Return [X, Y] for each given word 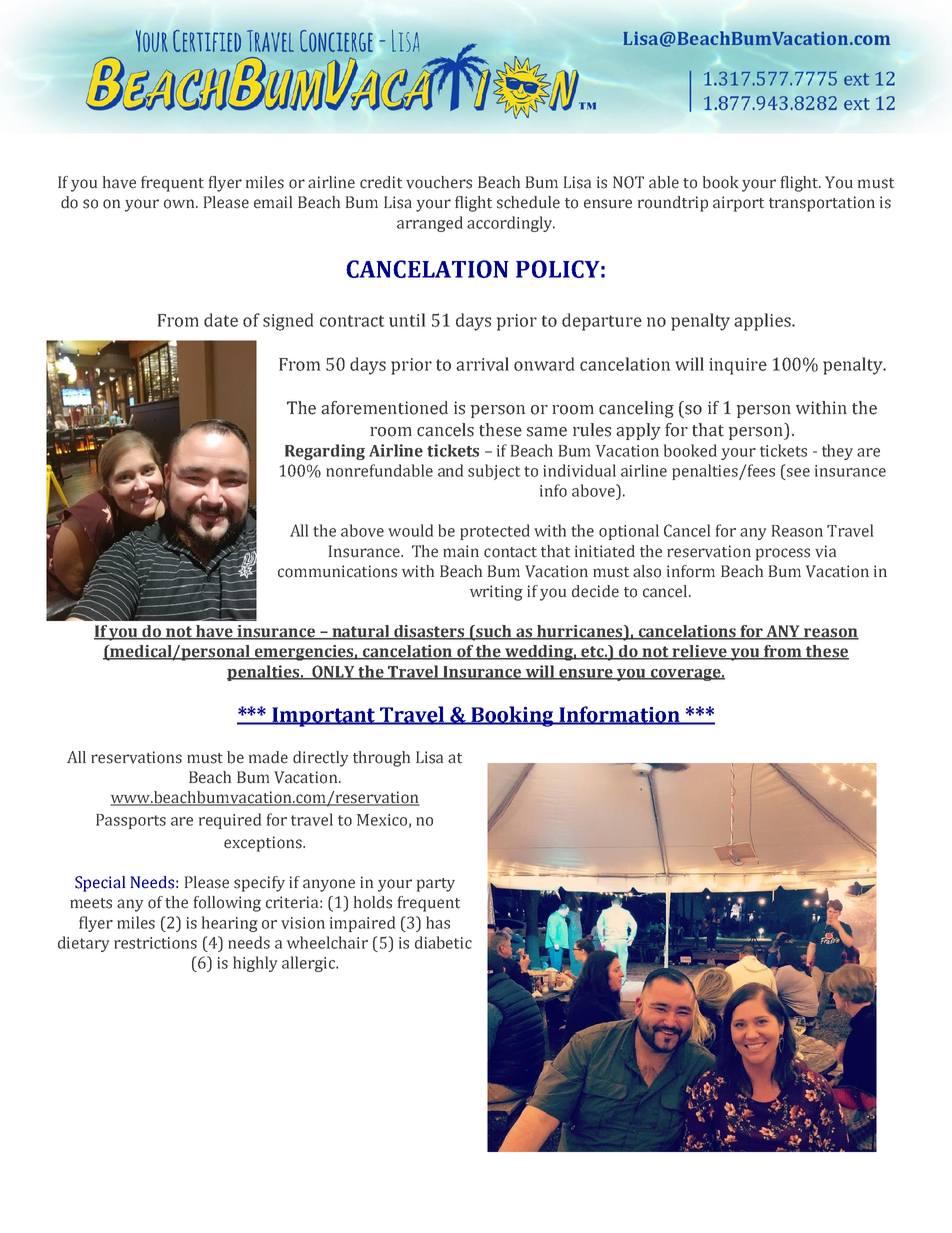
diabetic [443, 942]
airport [738, 204]
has [438, 922]
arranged [430, 224]
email [273, 202]
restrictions [155, 943]
